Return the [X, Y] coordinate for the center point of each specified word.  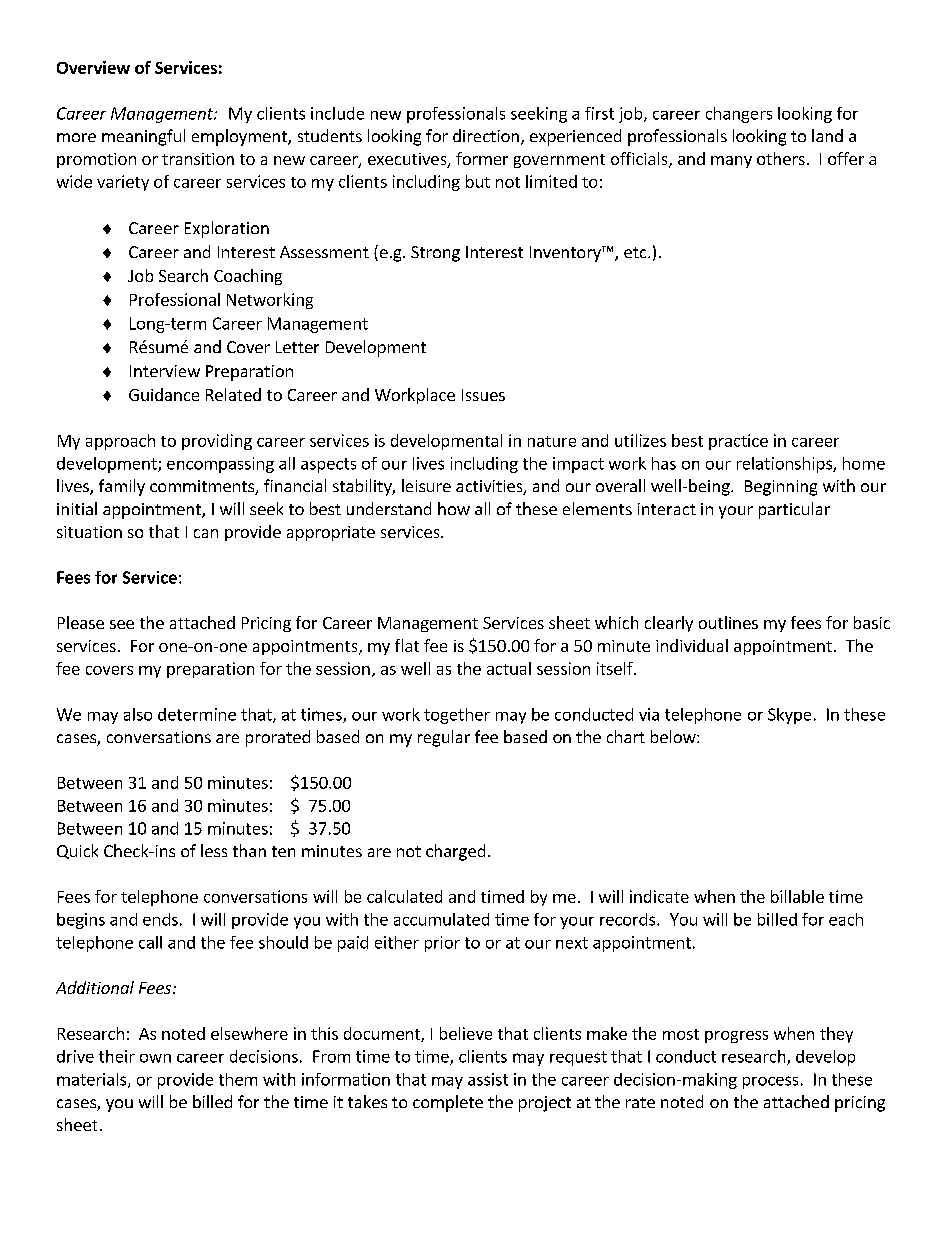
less [214, 850]
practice [738, 442]
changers [739, 115]
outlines [728, 622]
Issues [483, 395]
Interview [165, 371]
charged [455, 852]
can [206, 533]
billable [797, 896]
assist [488, 1079]
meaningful [143, 137]
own [155, 1058]
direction [486, 135]
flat [407, 645]
